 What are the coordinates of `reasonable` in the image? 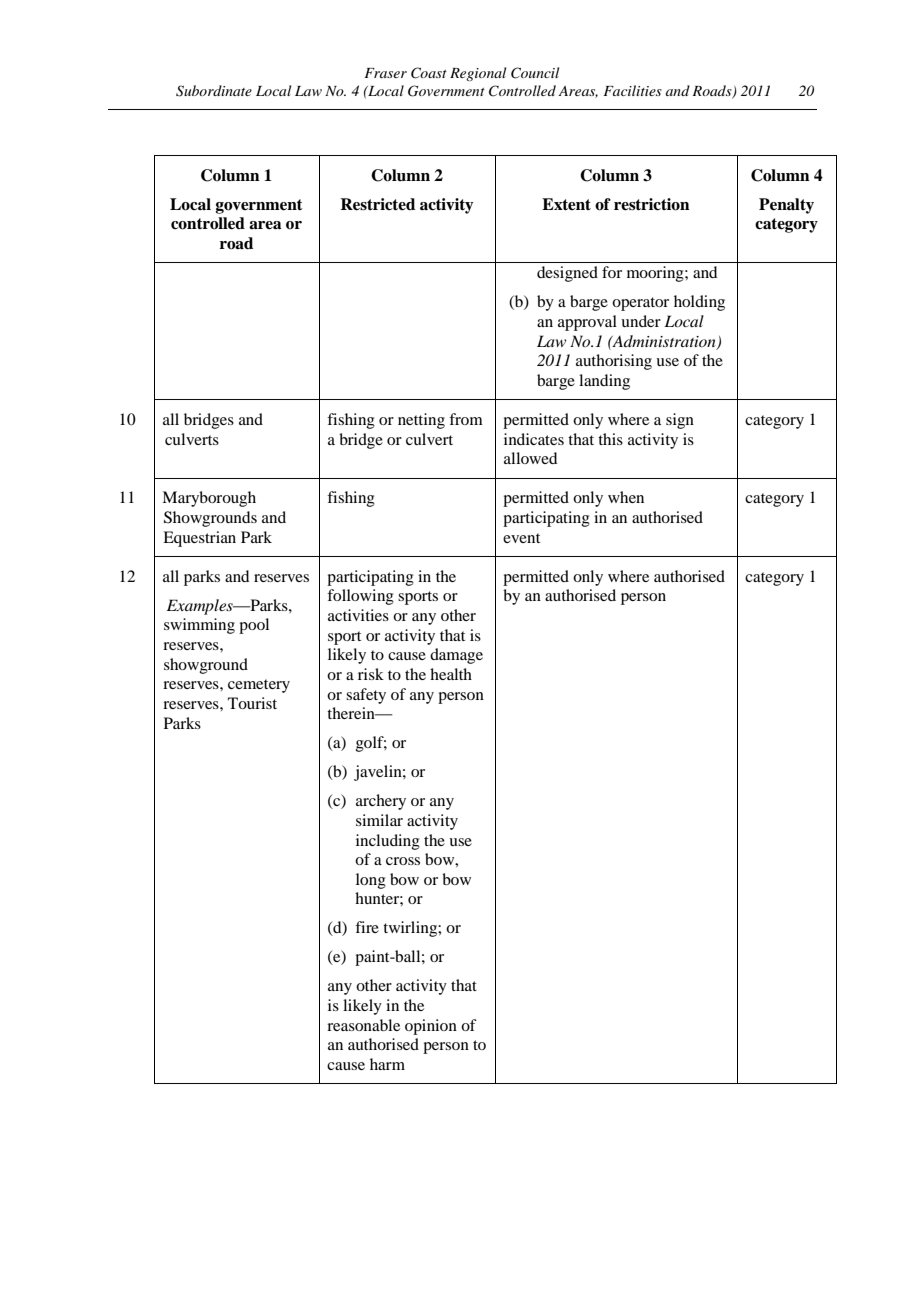 It's located at (363, 1025).
